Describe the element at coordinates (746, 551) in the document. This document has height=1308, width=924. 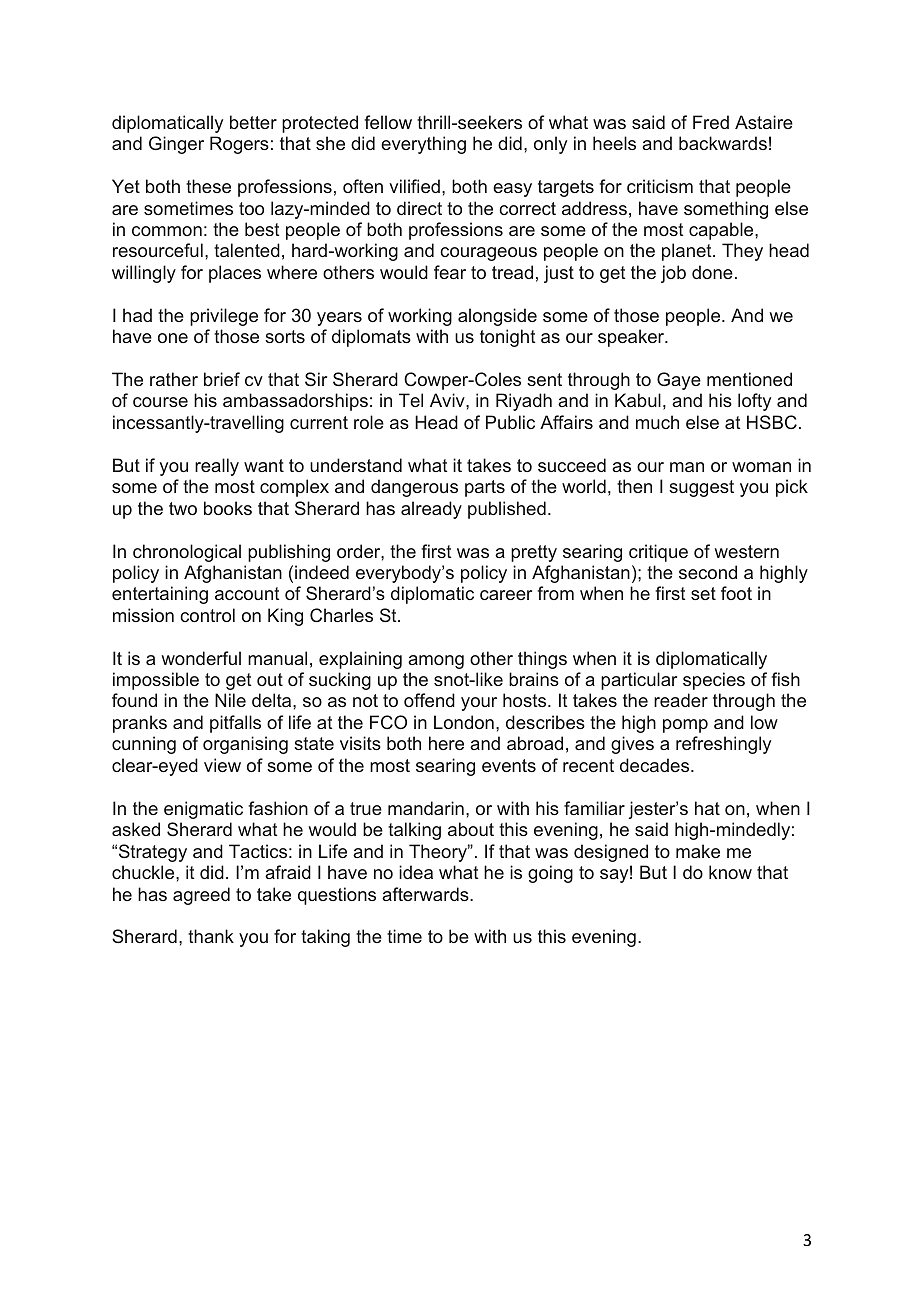
I see `western` at that location.
